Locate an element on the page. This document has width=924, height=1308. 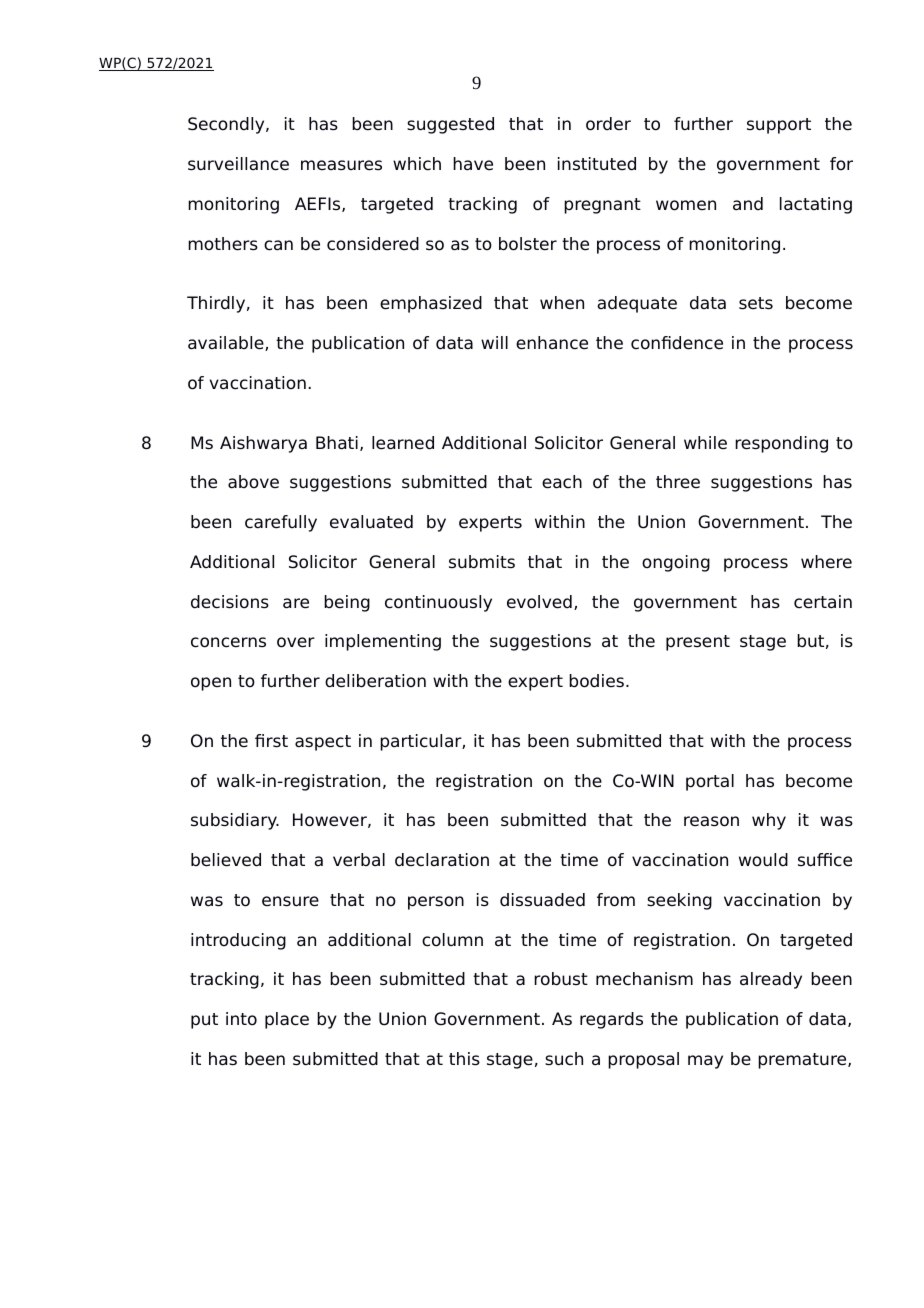
surveillance is located at coordinates (238, 164).
